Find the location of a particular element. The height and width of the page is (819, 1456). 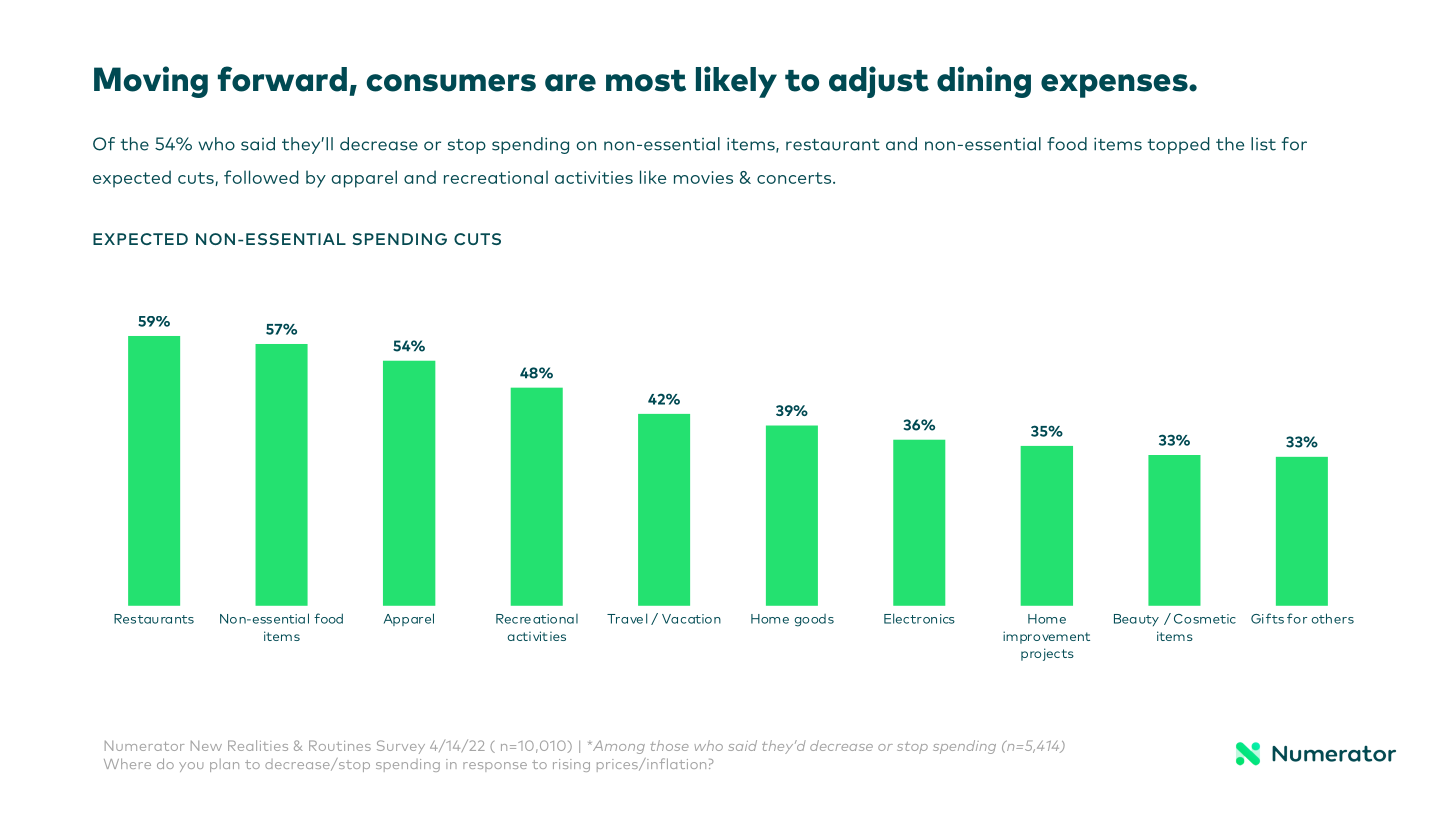

Realities is located at coordinates (258, 745).
